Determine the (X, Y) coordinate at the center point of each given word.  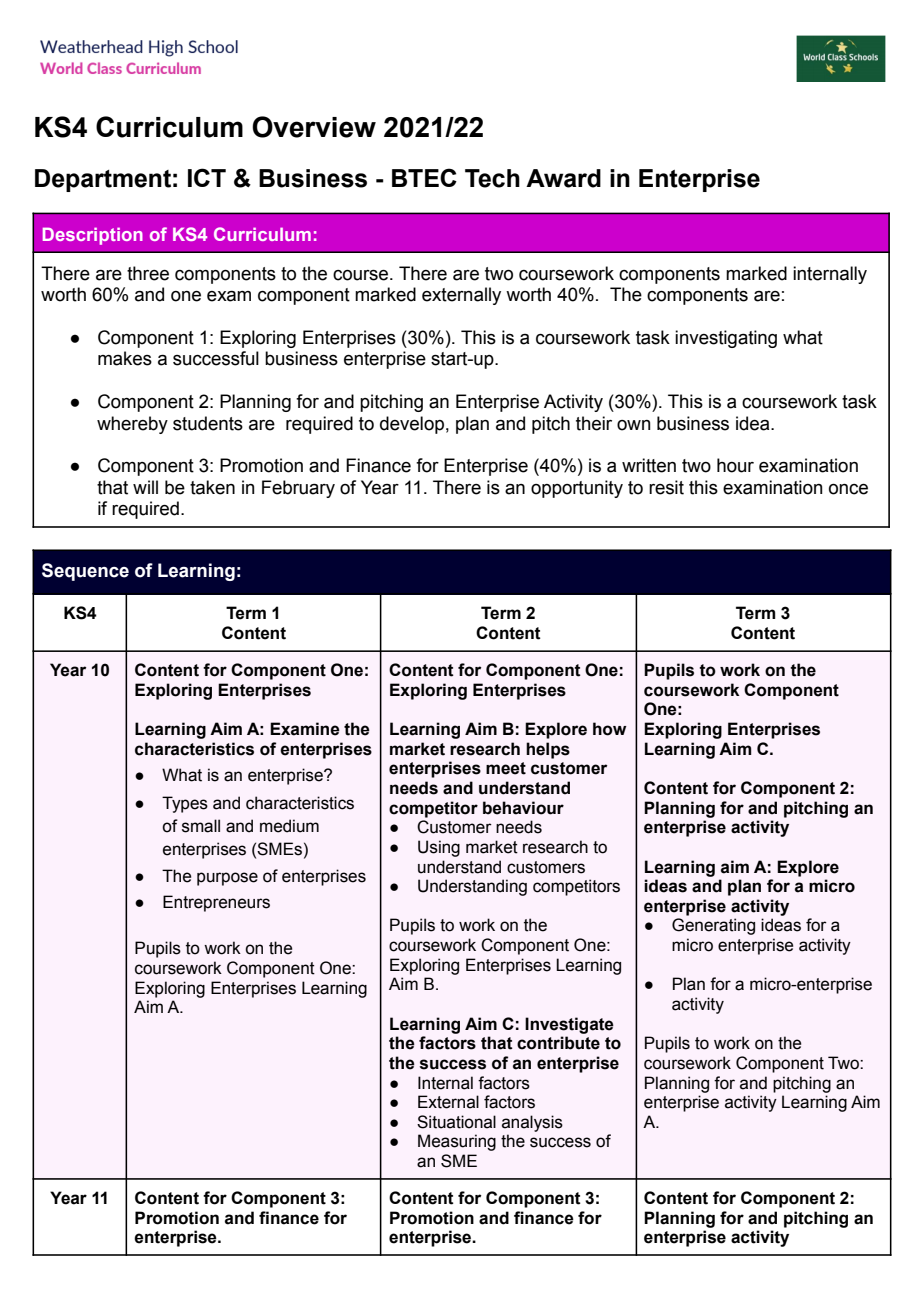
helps (548, 750)
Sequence (85, 572)
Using (439, 848)
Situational (456, 1122)
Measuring (457, 1142)
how (610, 729)
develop (412, 425)
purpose (227, 879)
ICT (207, 177)
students (208, 423)
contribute (558, 1043)
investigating (726, 339)
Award (563, 178)
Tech (492, 178)
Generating (713, 926)
